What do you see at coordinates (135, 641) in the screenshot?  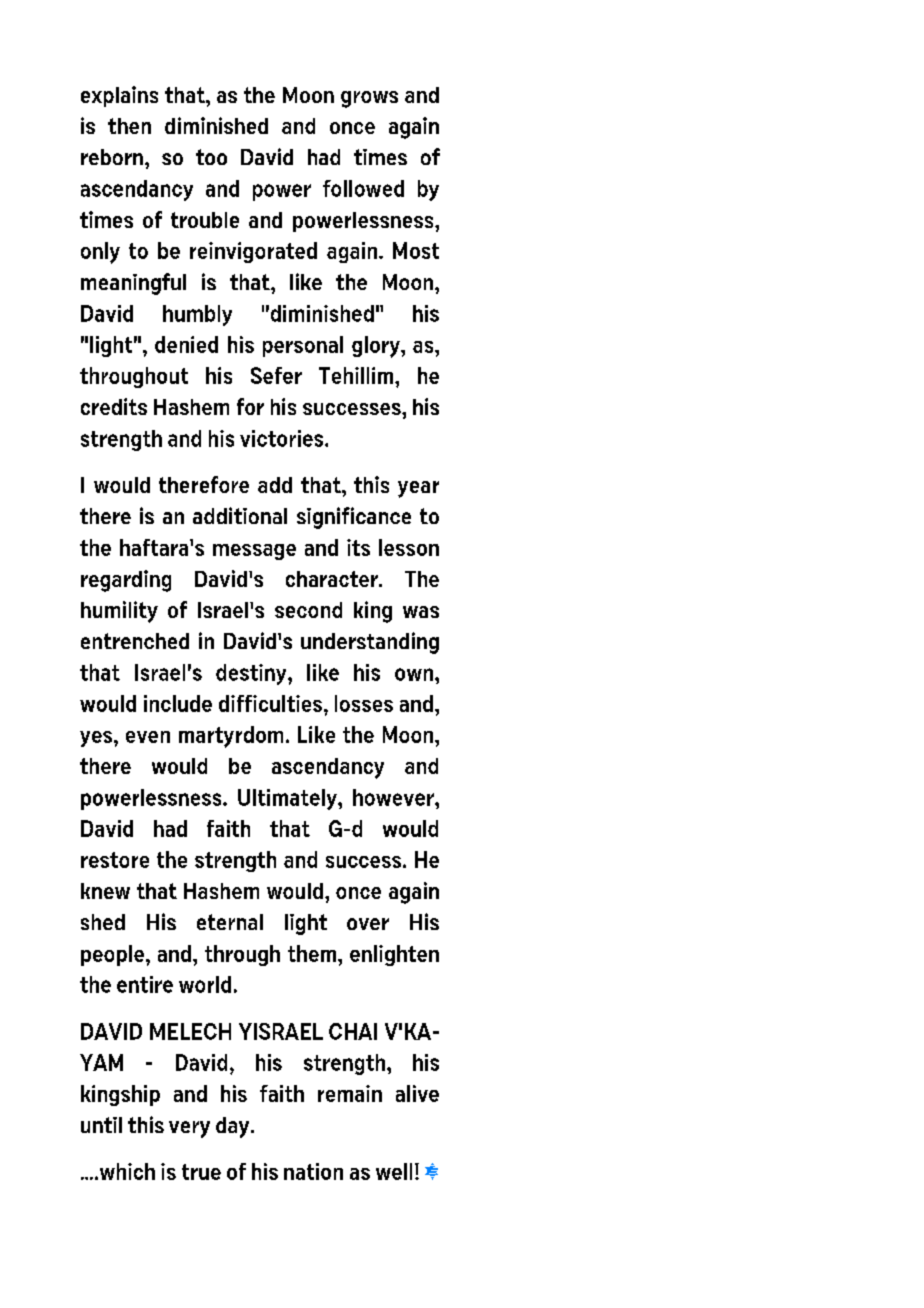 I see `entrenched` at bounding box center [135, 641].
